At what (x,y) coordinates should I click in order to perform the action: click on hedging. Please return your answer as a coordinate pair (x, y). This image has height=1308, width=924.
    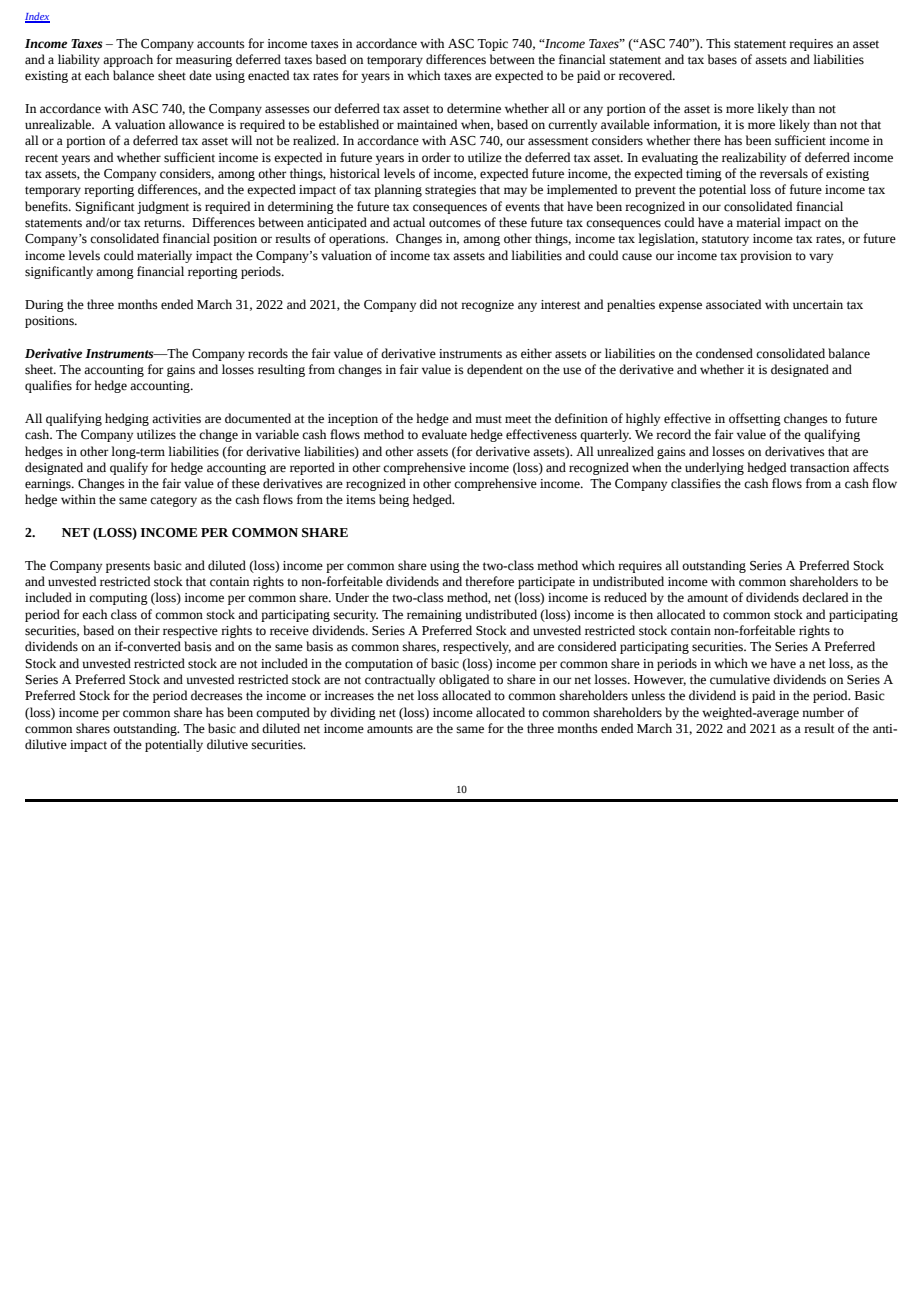
    Looking at the image, I should click on (127, 419).
